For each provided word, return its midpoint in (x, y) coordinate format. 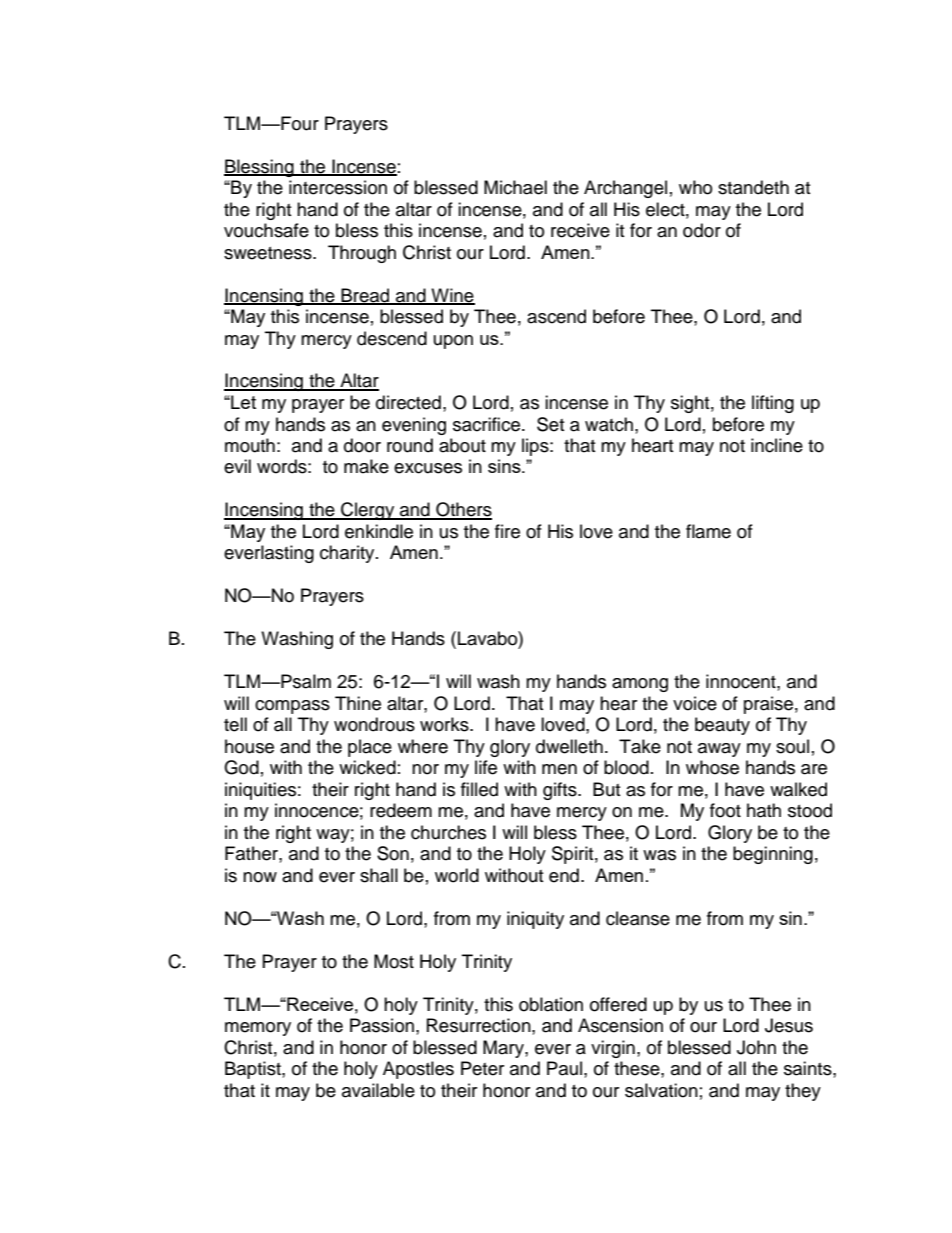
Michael (515, 187)
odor (702, 230)
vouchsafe (266, 230)
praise (768, 705)
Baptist (254, 1070)
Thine (358, 703)
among (640, 685)
